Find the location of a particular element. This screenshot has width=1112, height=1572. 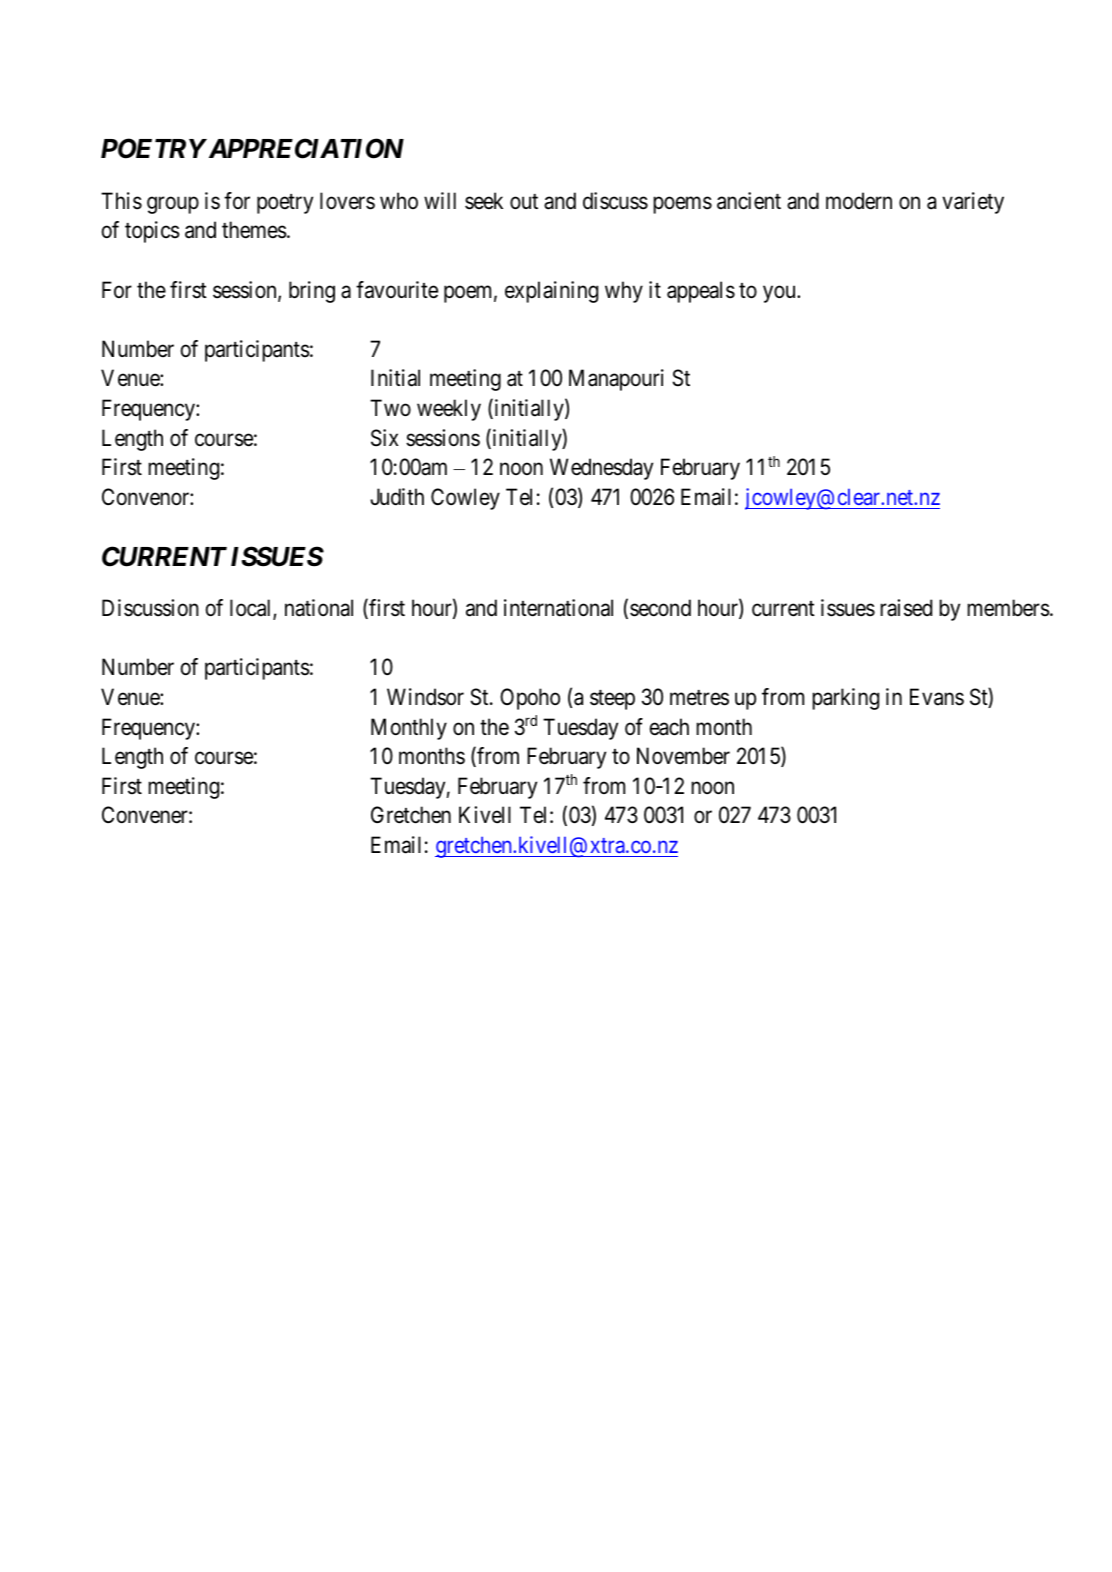

bring is located at coordinates (312, 292).
